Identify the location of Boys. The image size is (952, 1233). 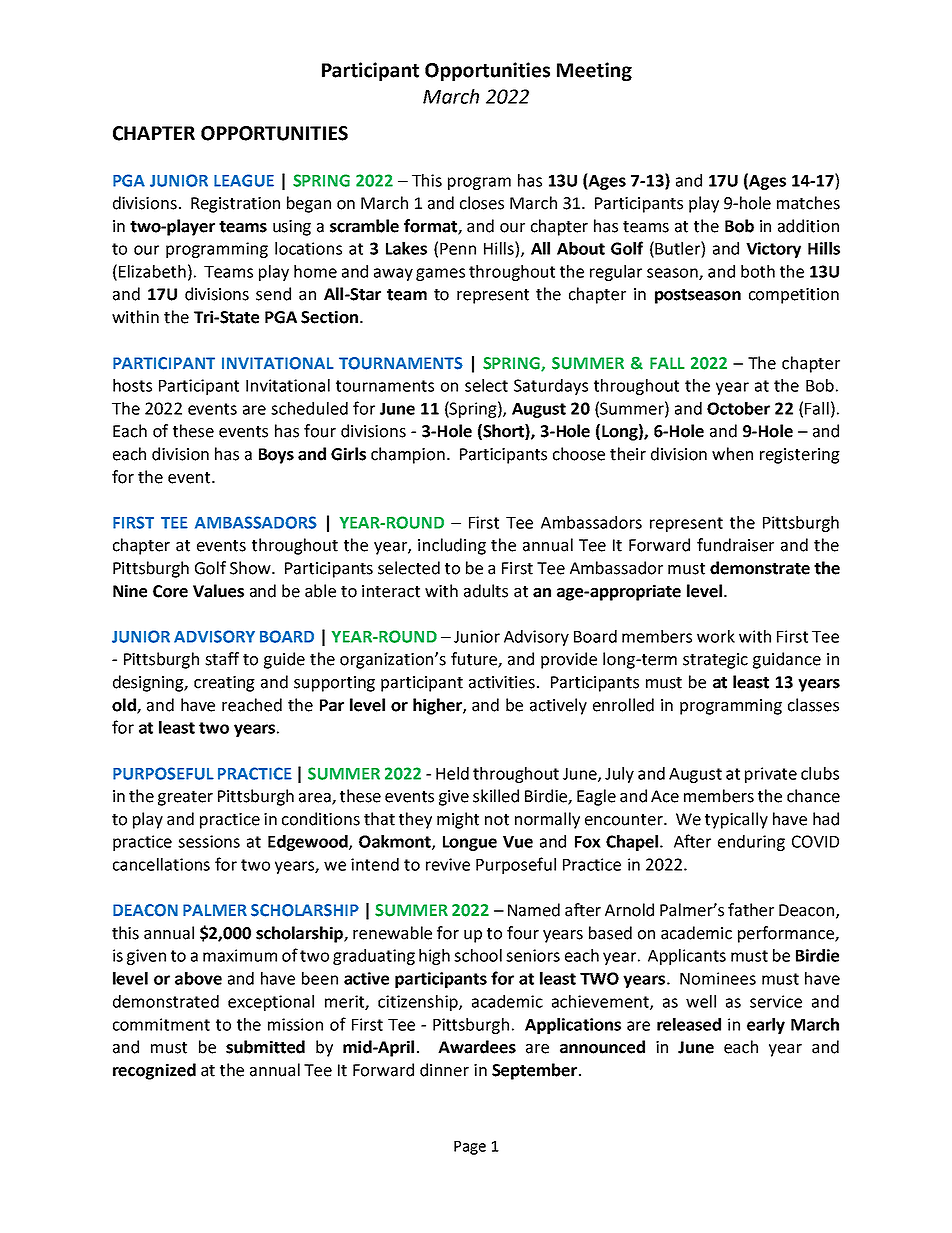
(276, 456).
